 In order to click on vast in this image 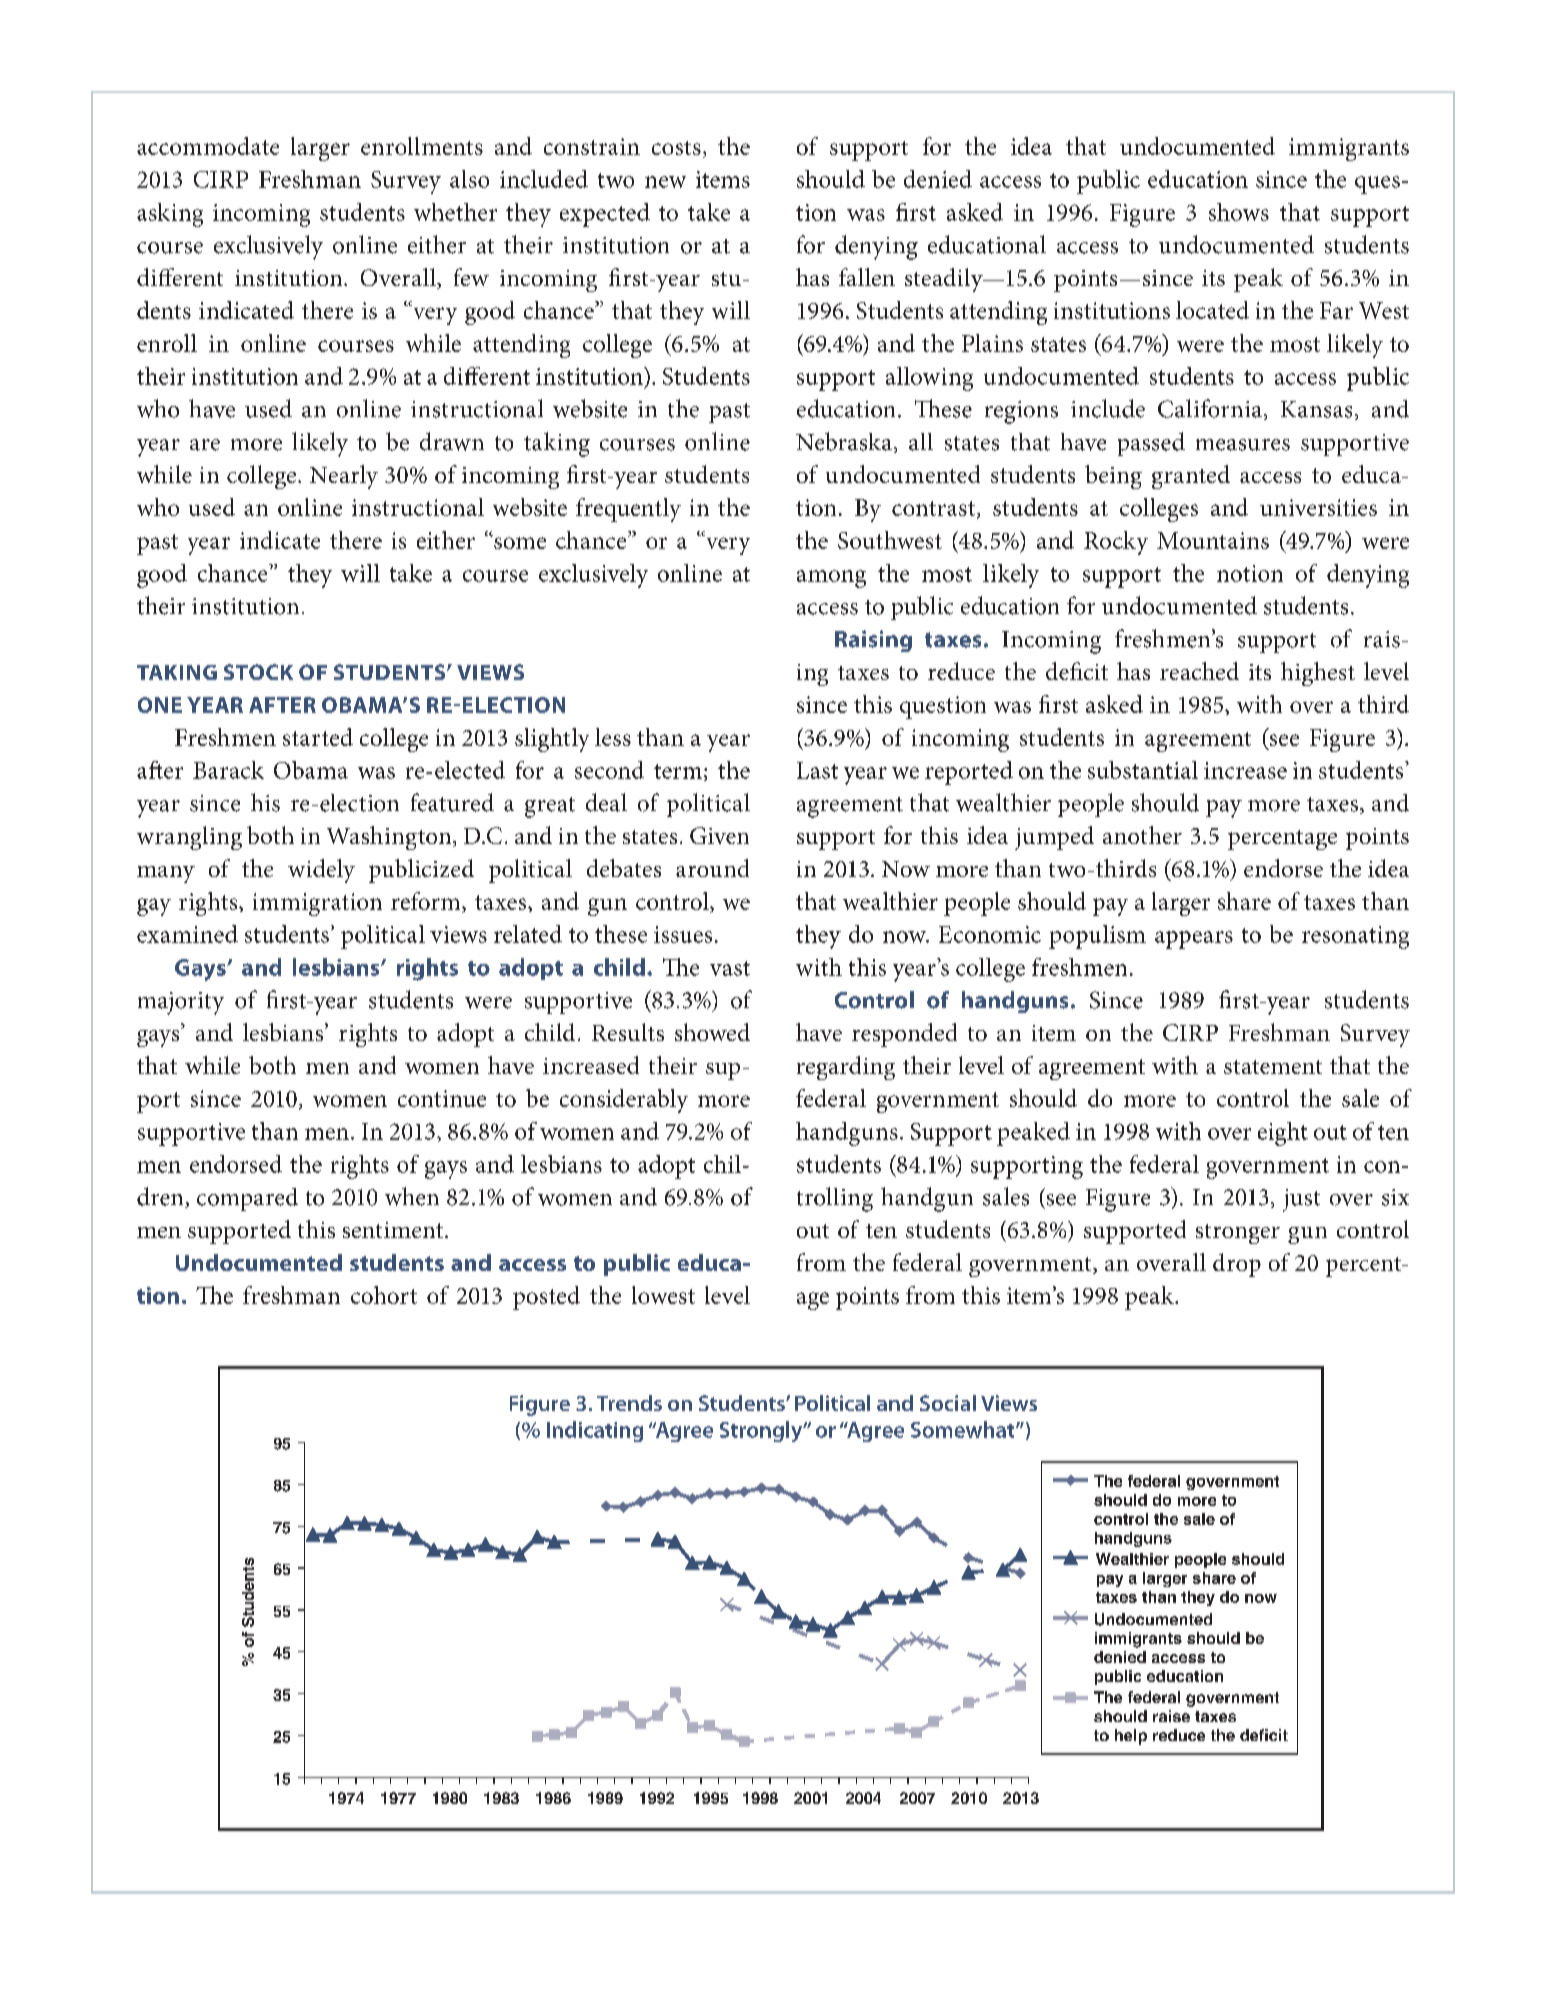, I will do `click(730, 968)`.
